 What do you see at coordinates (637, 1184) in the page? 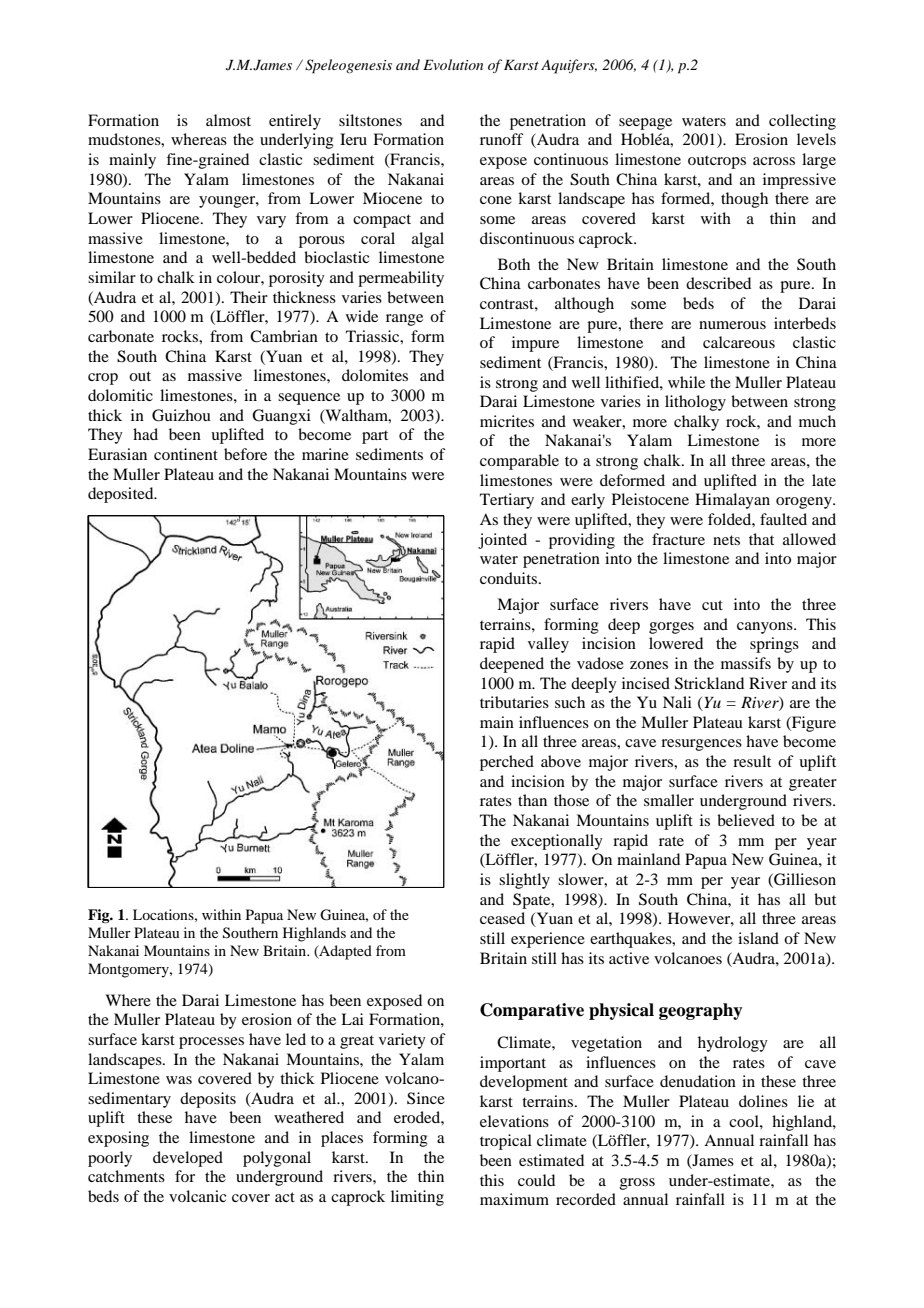
I see `gross` at bounding box center [637, 1184].
